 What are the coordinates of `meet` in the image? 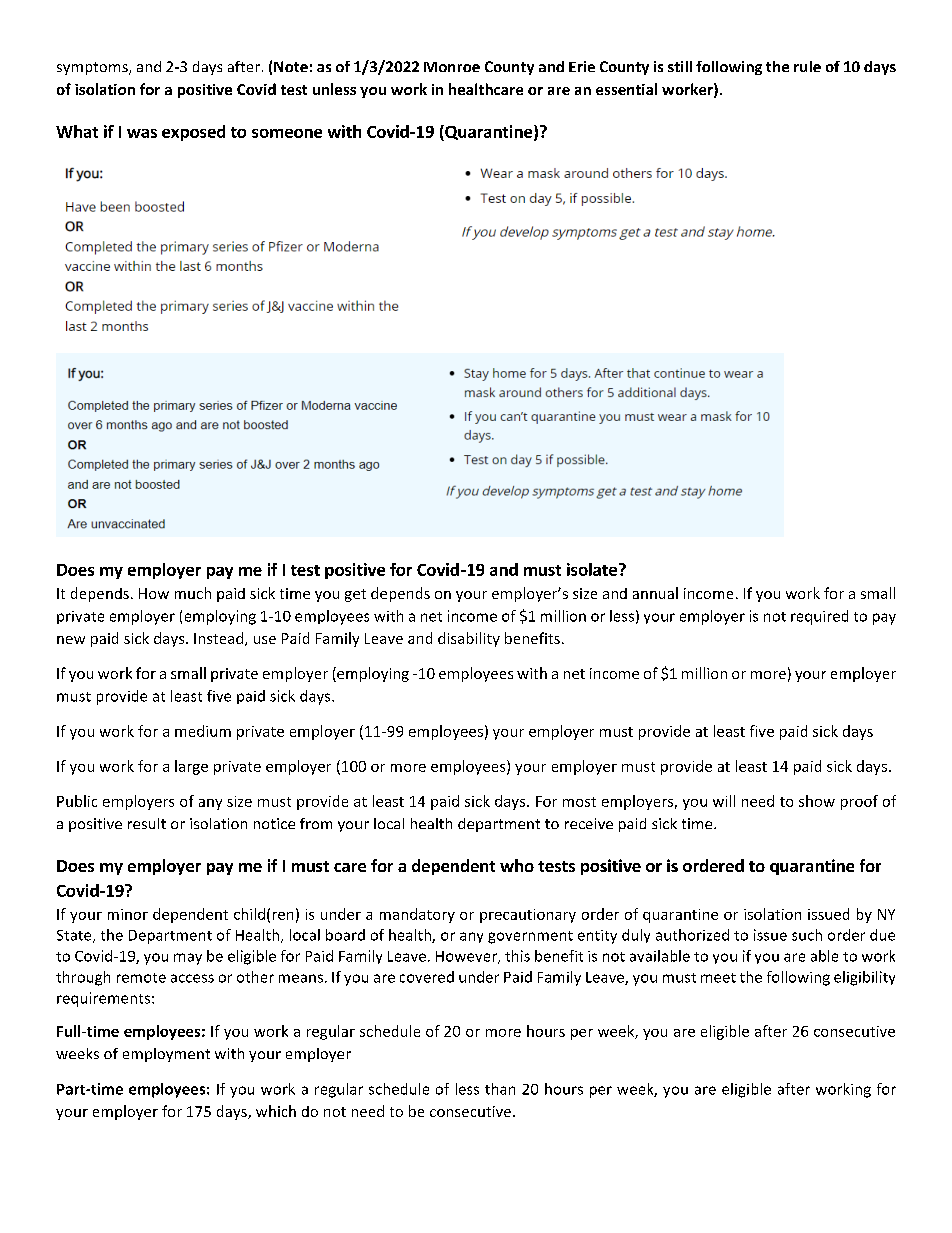 It's located at (718, 978).
